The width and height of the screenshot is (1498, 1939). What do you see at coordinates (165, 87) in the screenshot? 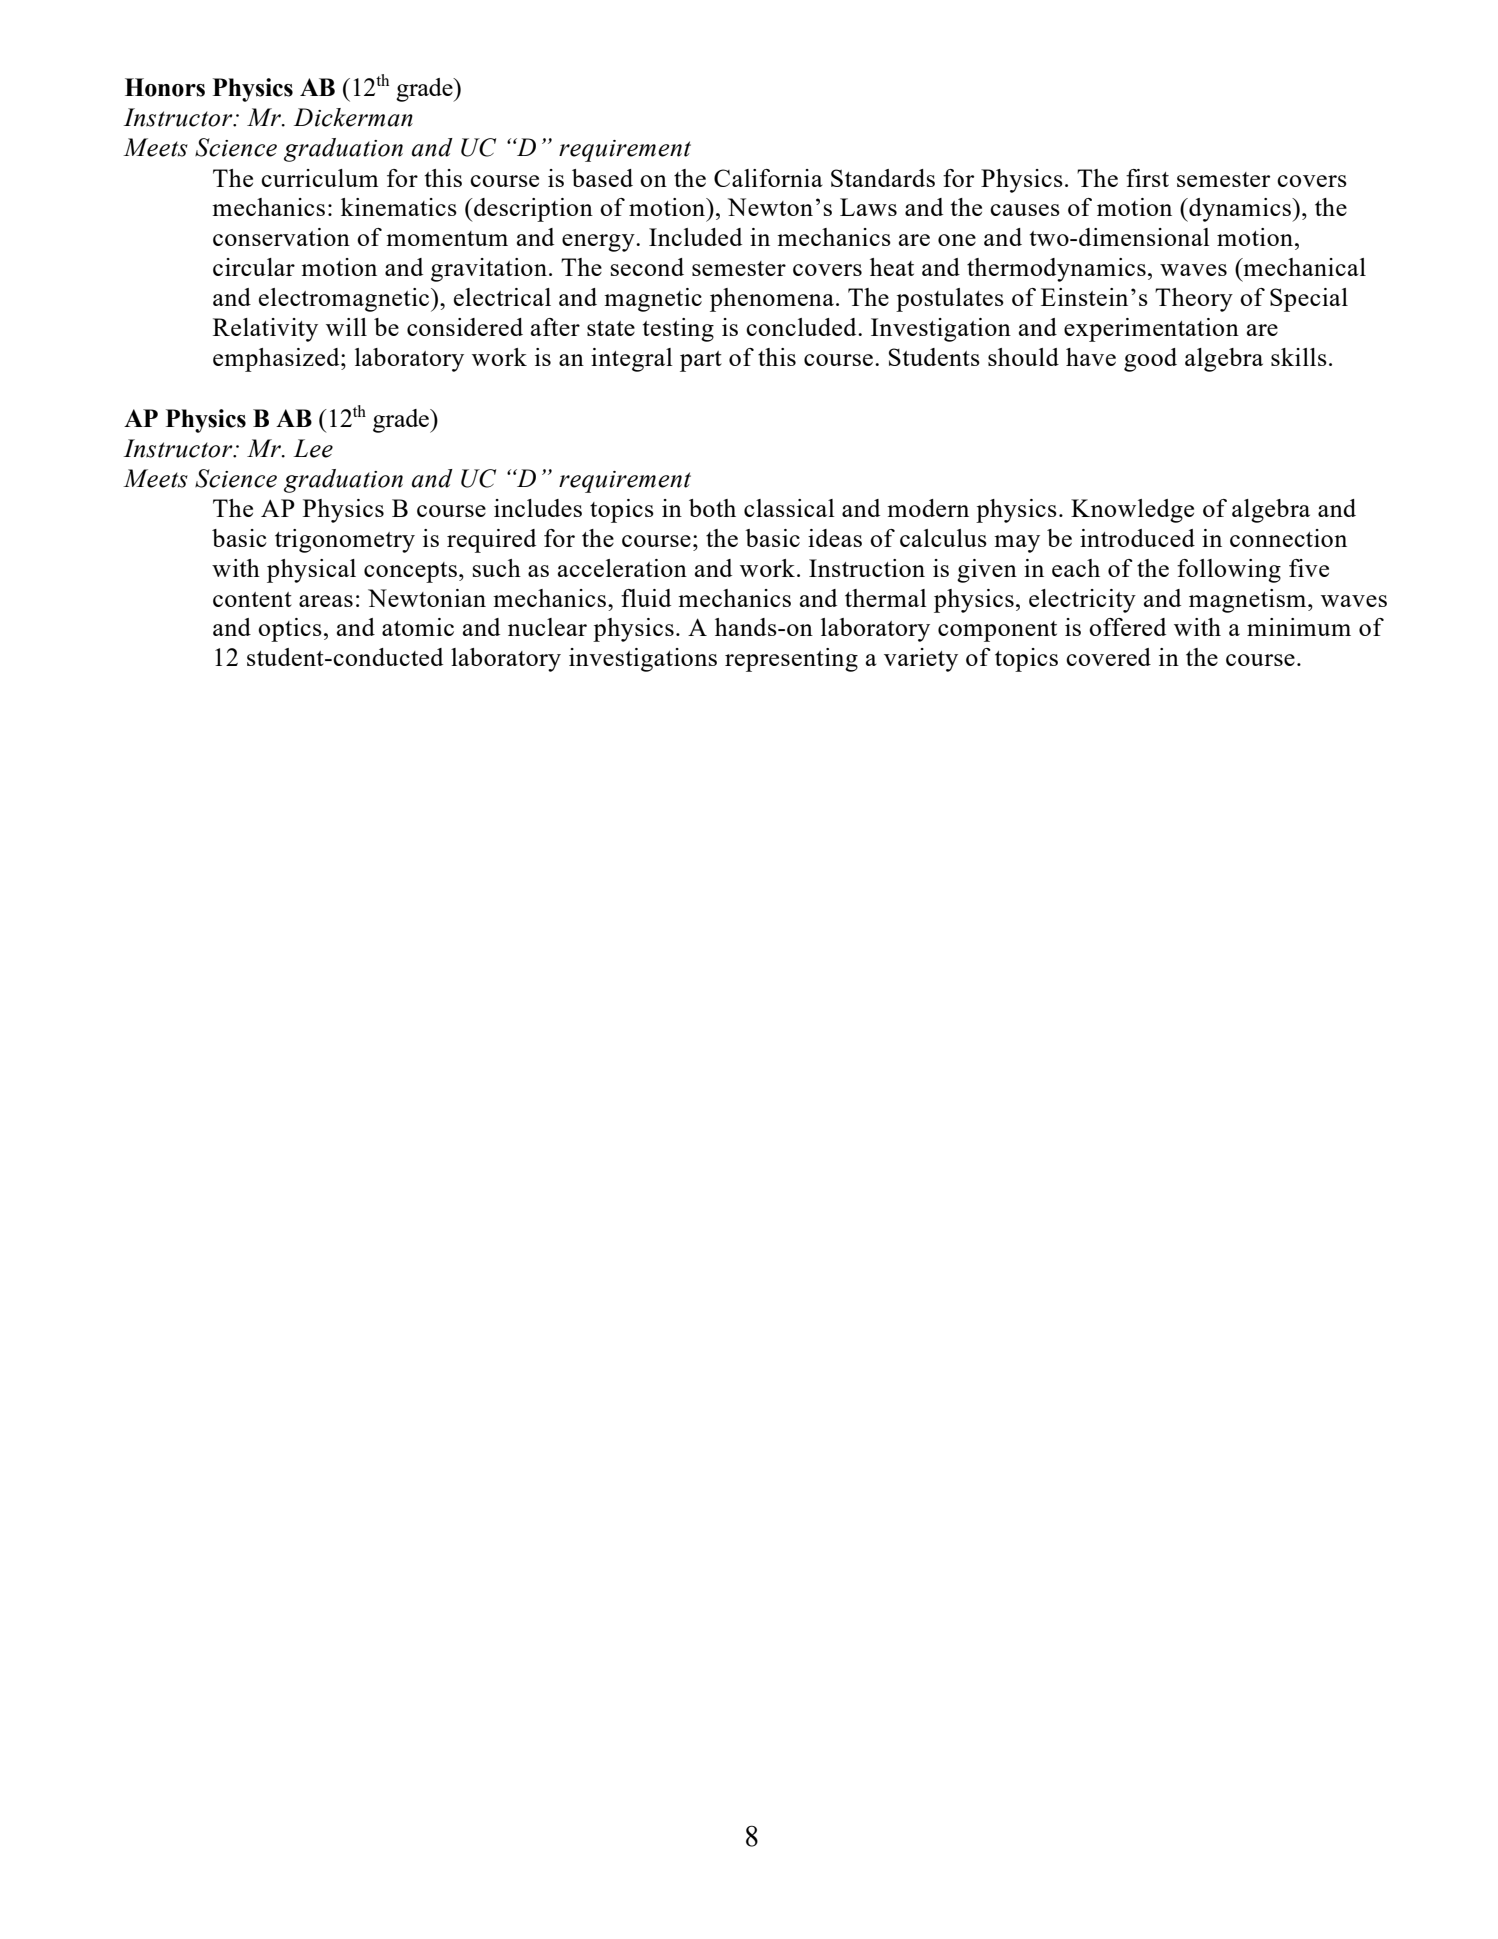
I see `Honors` at bounding box center [165, 87].
